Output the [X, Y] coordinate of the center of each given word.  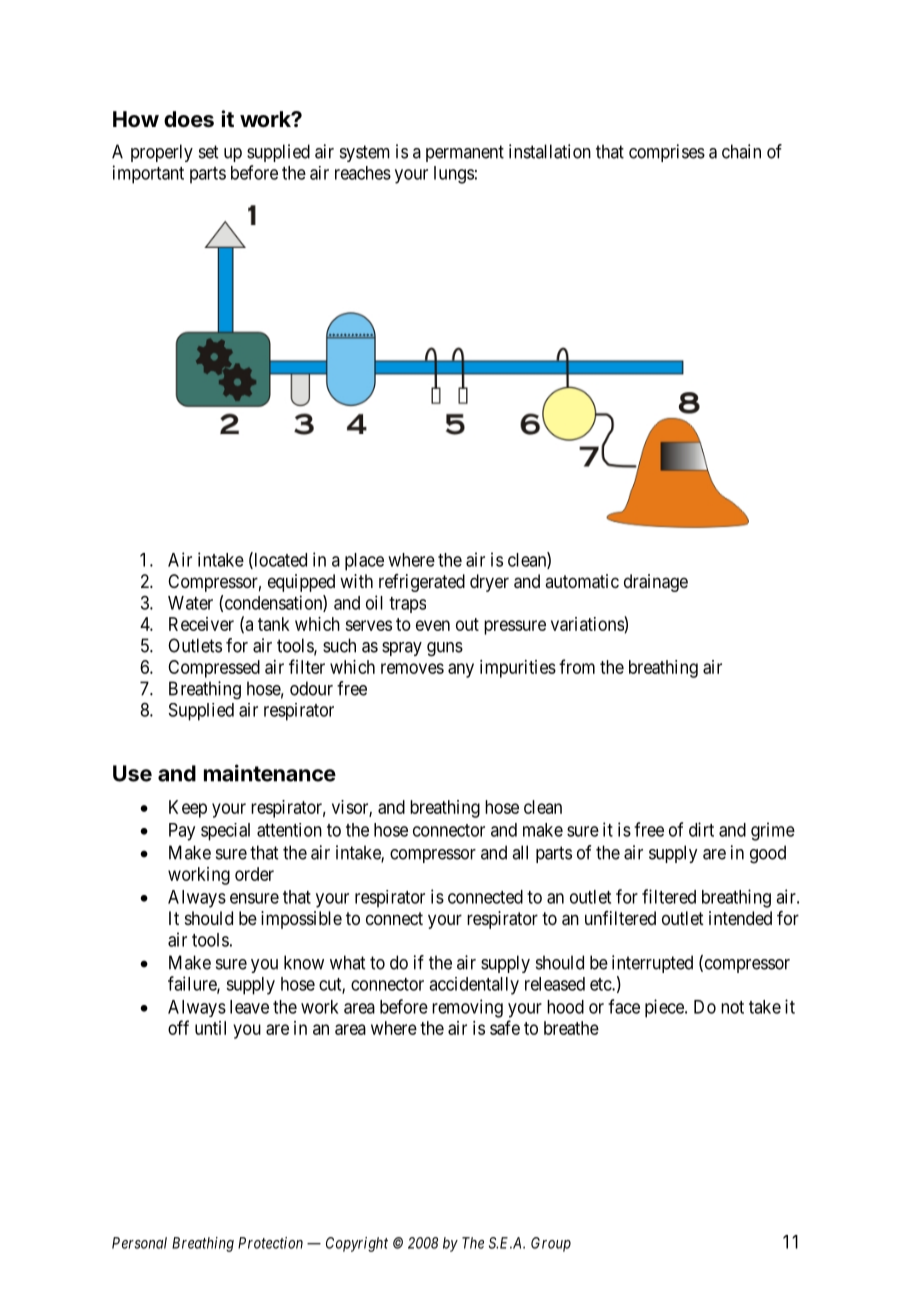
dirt [701, 829]
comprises [667, 153]
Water [190, 603]
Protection [270, 1243]
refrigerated [422, 583]
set [208, 152]
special [225, 832]
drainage [656, 583]
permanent [465, 153]
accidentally [474, 986]
